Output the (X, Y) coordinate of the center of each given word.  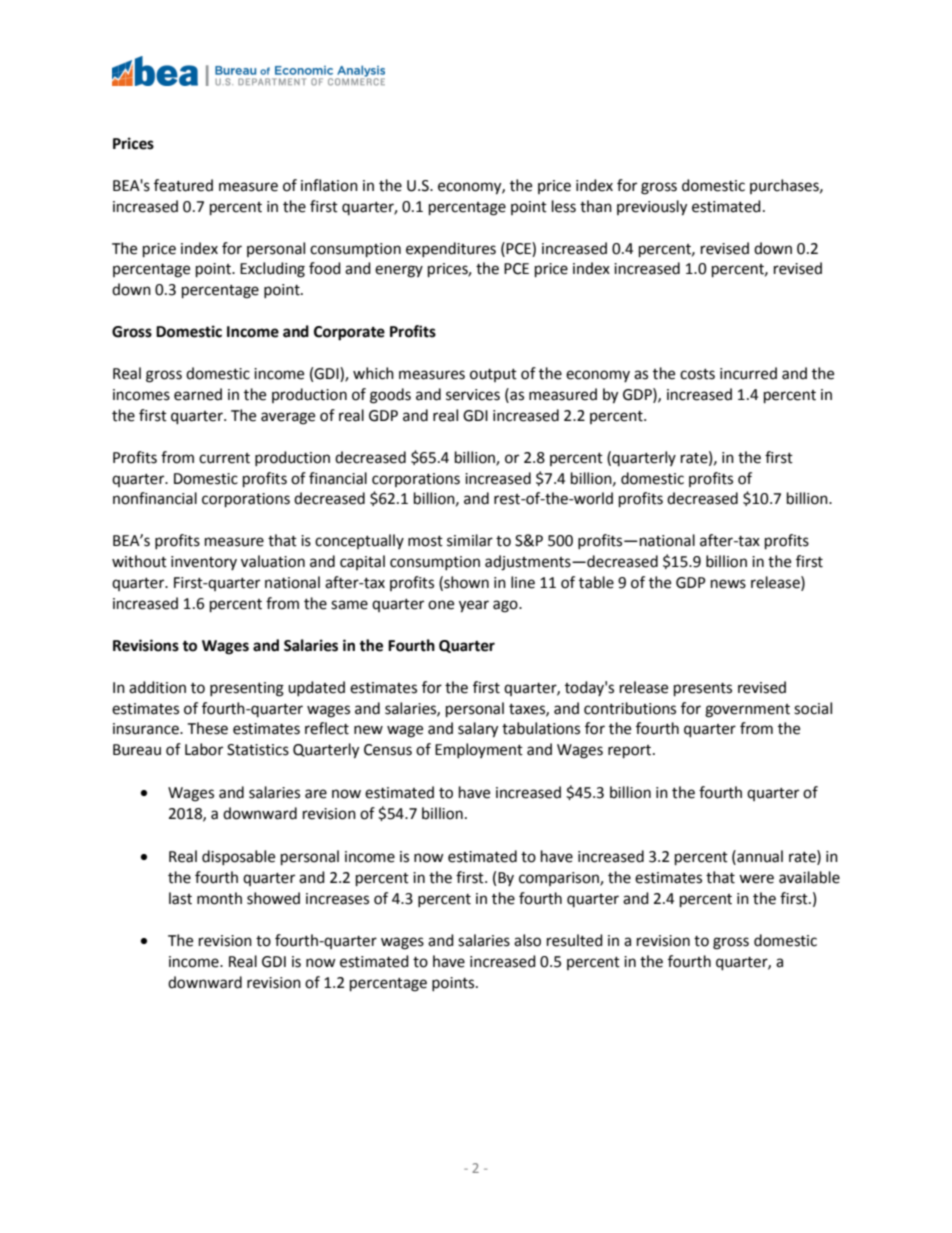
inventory (204, 563)
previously (652, 208)
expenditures (451, 249)
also (527, 940)
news (728, 584)
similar (470, 540)
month (219, 898)
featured (183, 185)
